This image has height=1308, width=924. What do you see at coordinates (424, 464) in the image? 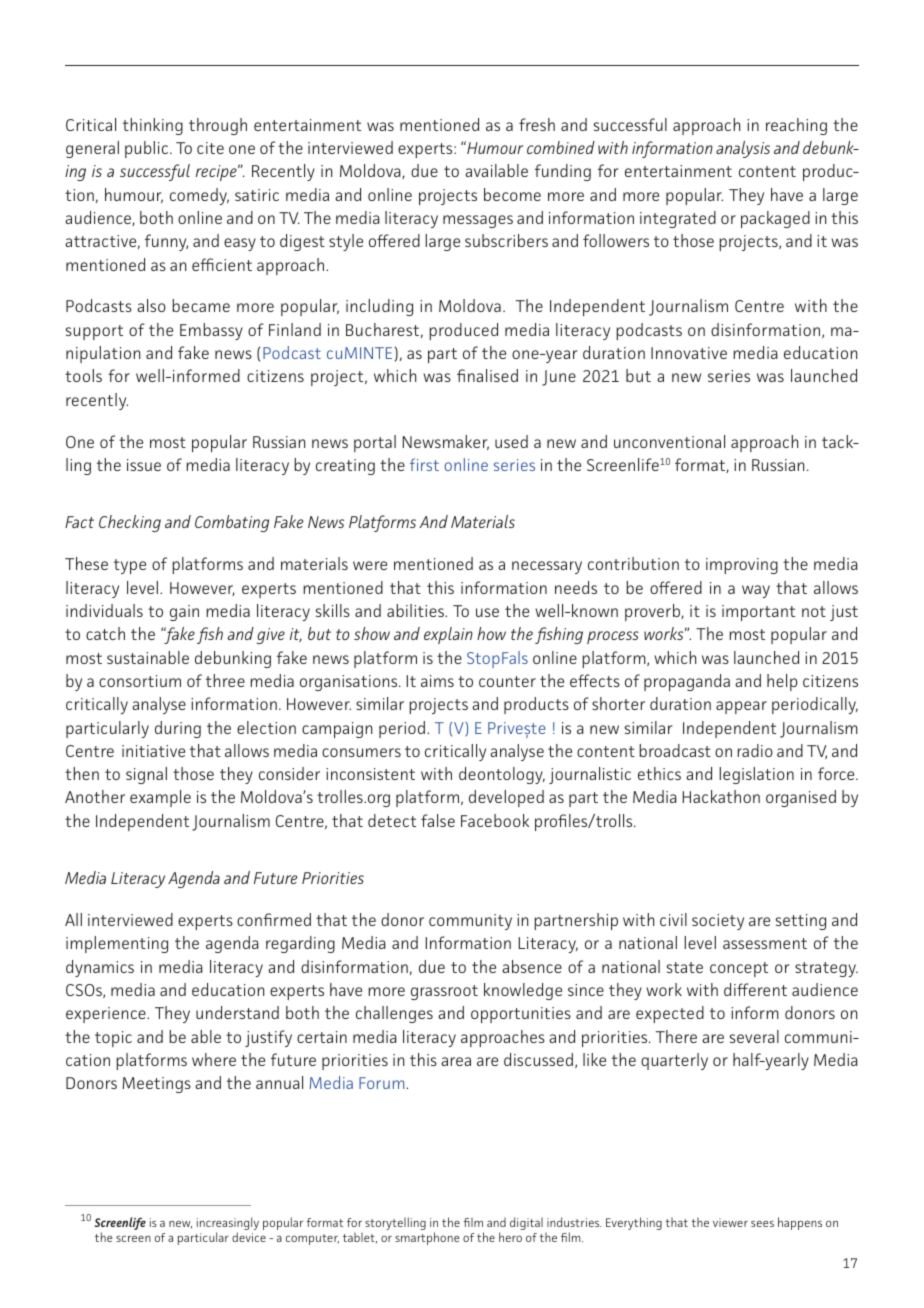
I see `first` at bounding box center [424, 464].
